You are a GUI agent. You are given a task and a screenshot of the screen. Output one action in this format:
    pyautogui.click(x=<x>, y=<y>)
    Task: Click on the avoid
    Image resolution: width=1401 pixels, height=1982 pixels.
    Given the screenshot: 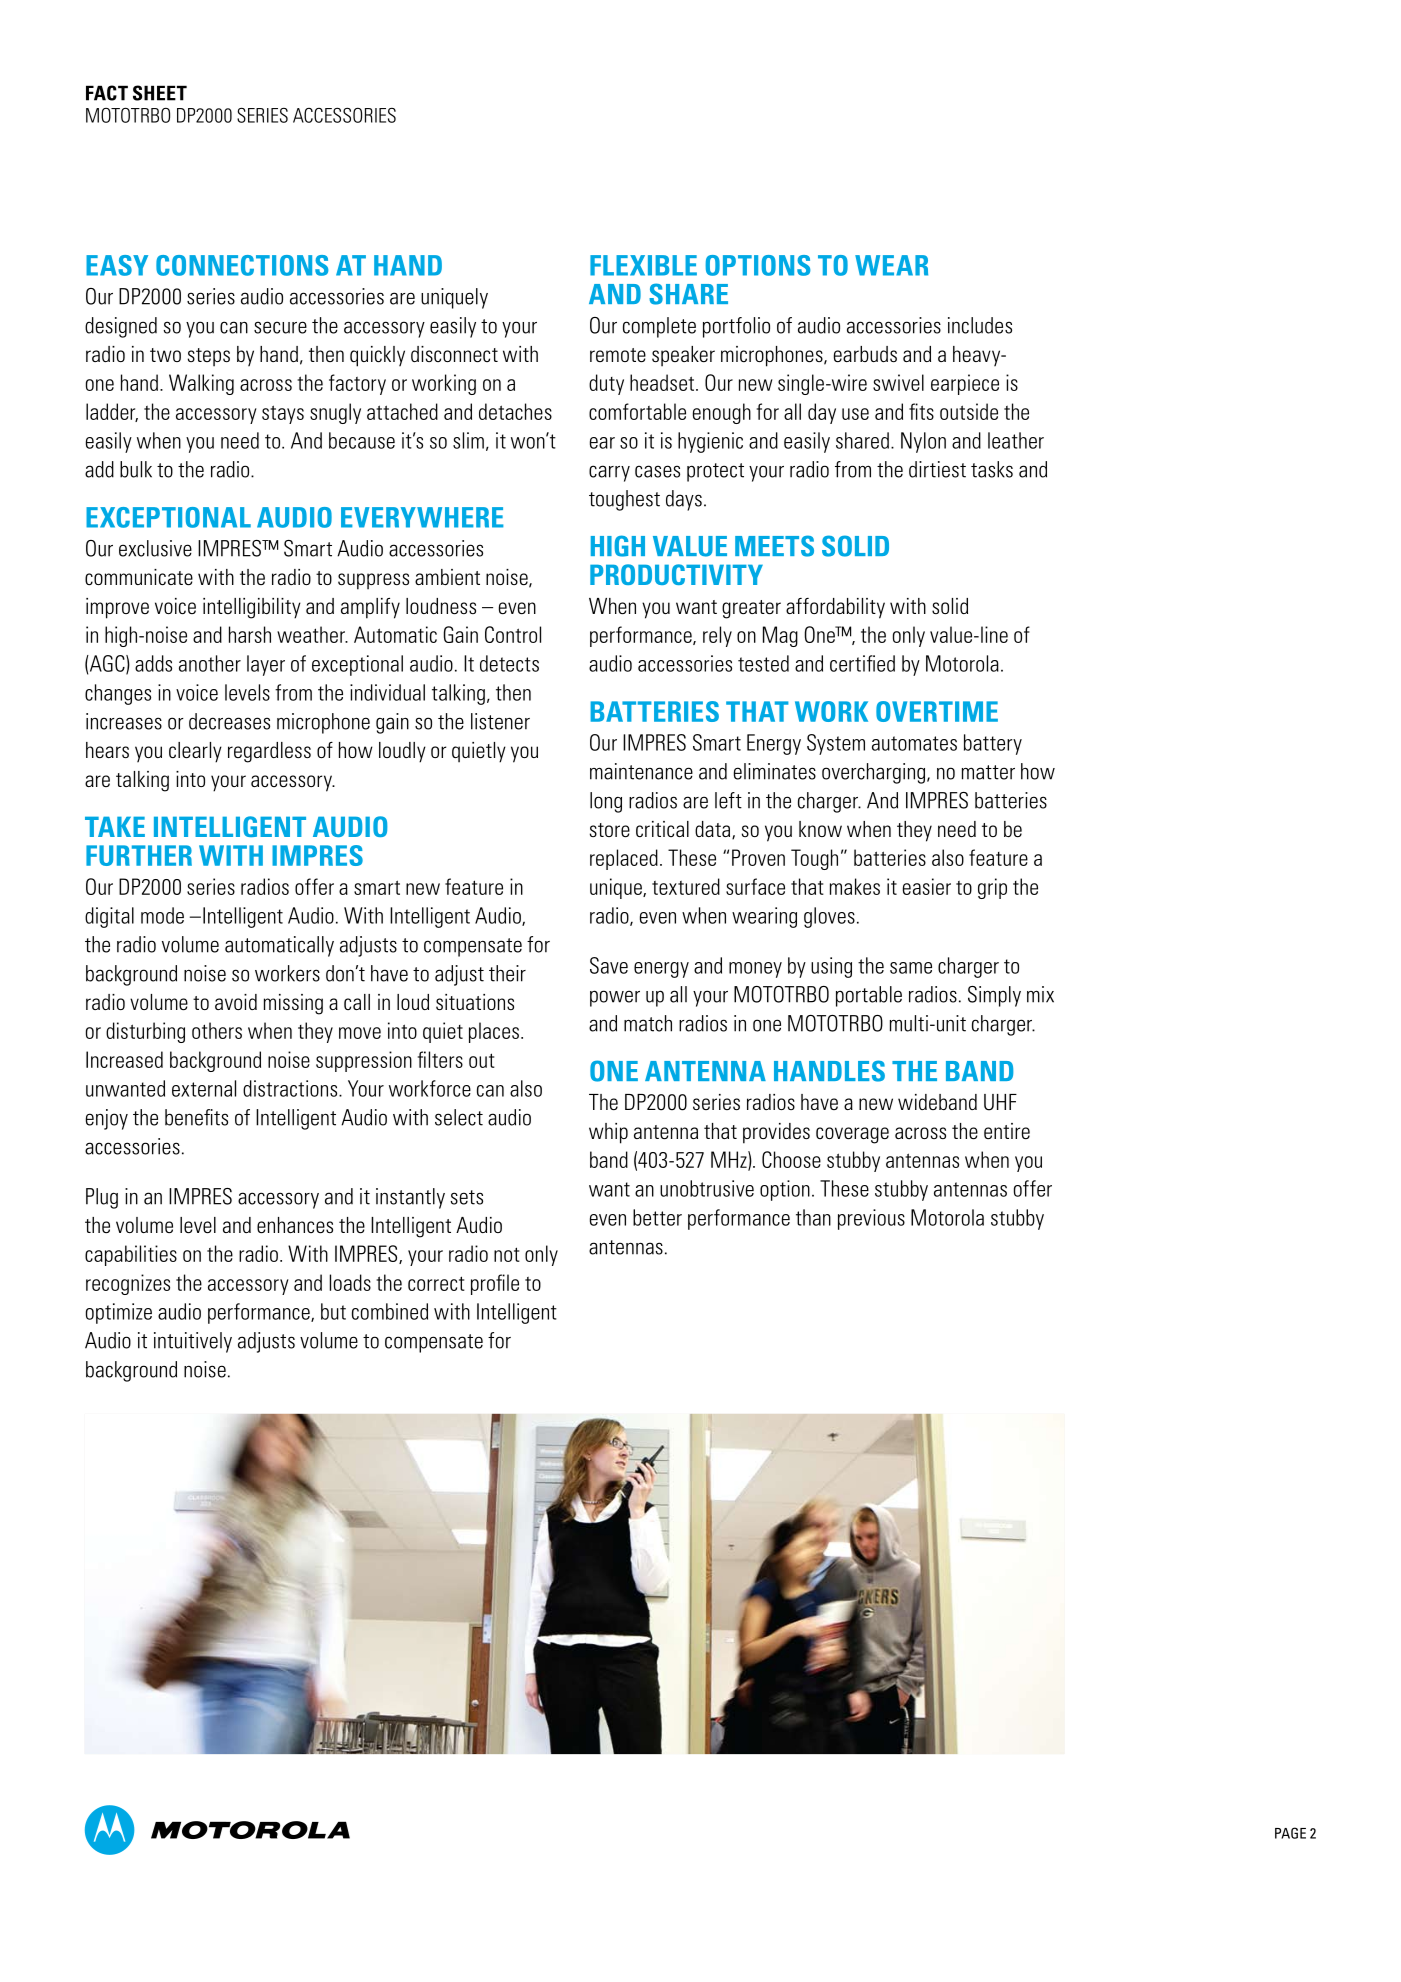 What is the action you would take?
    pyautogui.click(x=236, y=1002)
